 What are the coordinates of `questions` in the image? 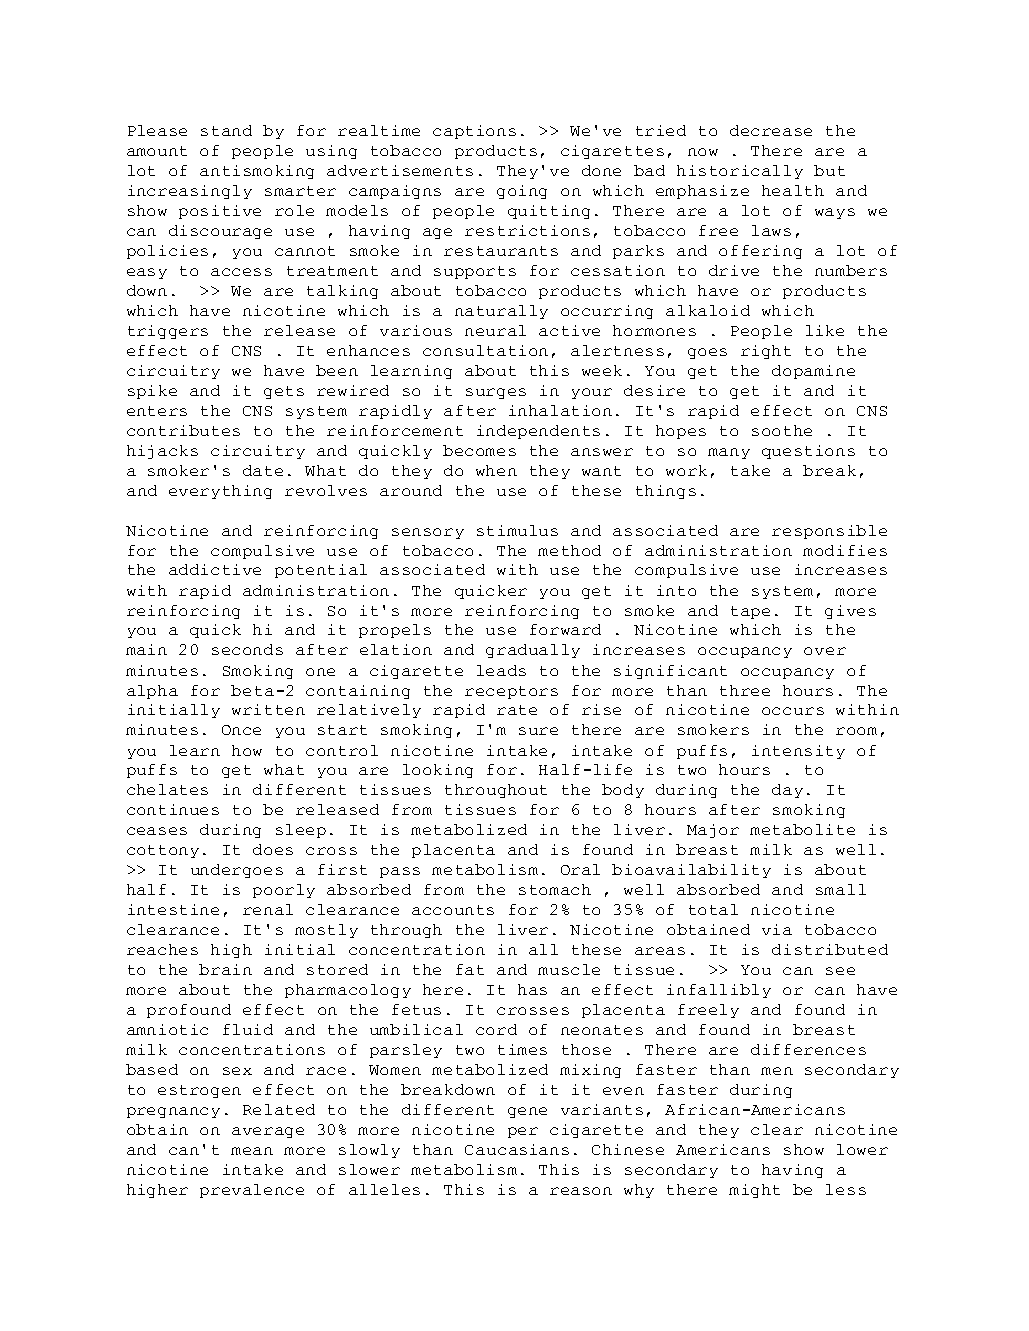 It's located at (808, 452).
